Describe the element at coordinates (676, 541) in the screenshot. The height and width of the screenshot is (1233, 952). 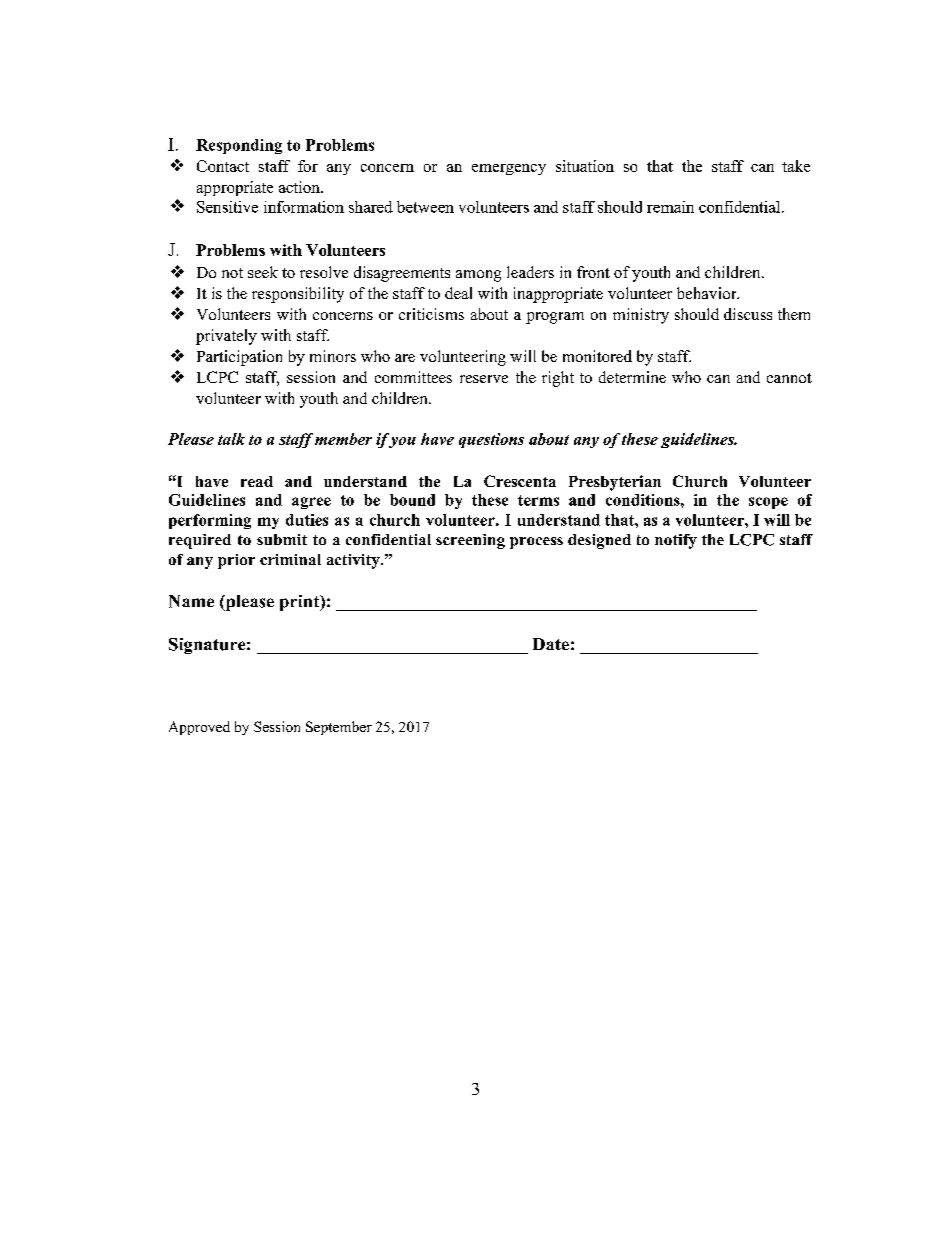
I see `notify` at that location.
